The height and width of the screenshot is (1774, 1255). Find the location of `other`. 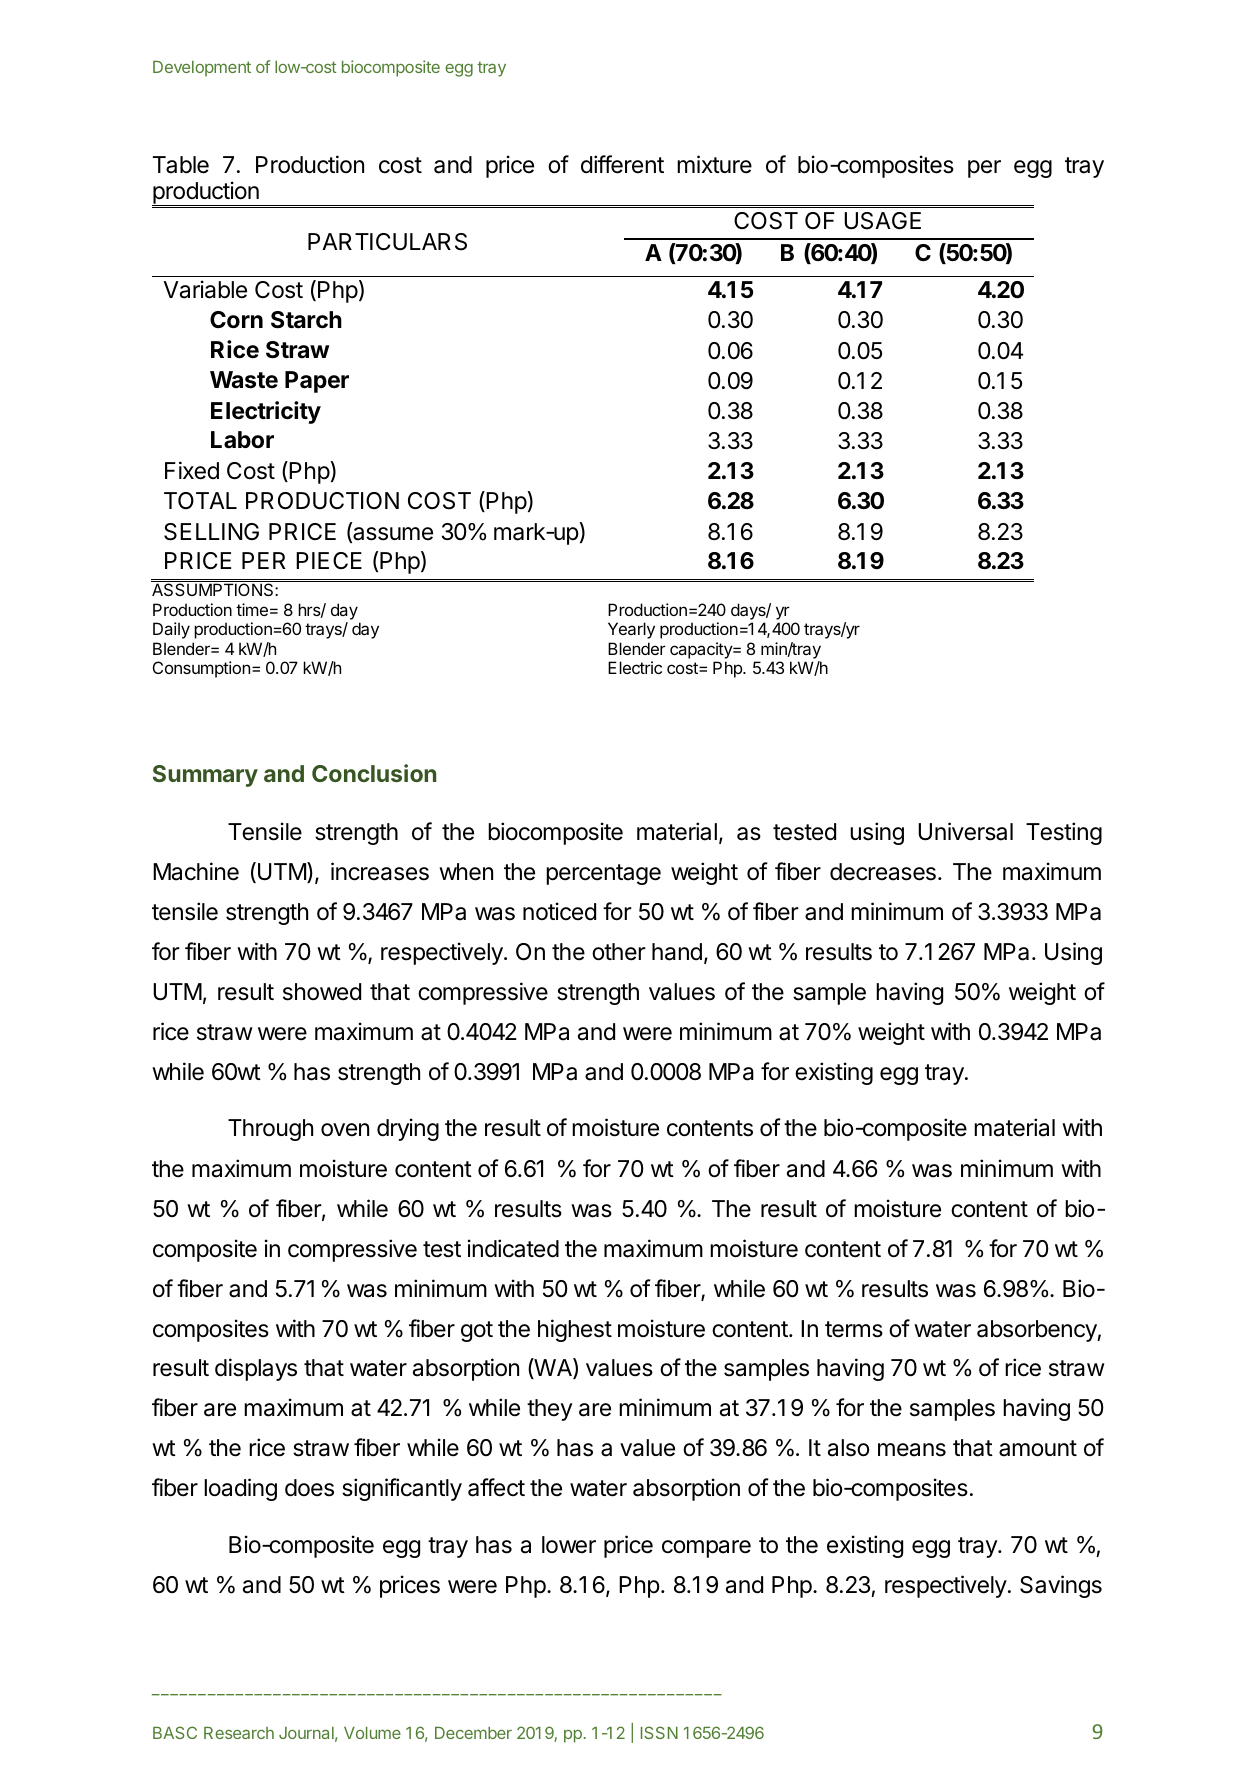

other is located at coordinates (619, 952).
